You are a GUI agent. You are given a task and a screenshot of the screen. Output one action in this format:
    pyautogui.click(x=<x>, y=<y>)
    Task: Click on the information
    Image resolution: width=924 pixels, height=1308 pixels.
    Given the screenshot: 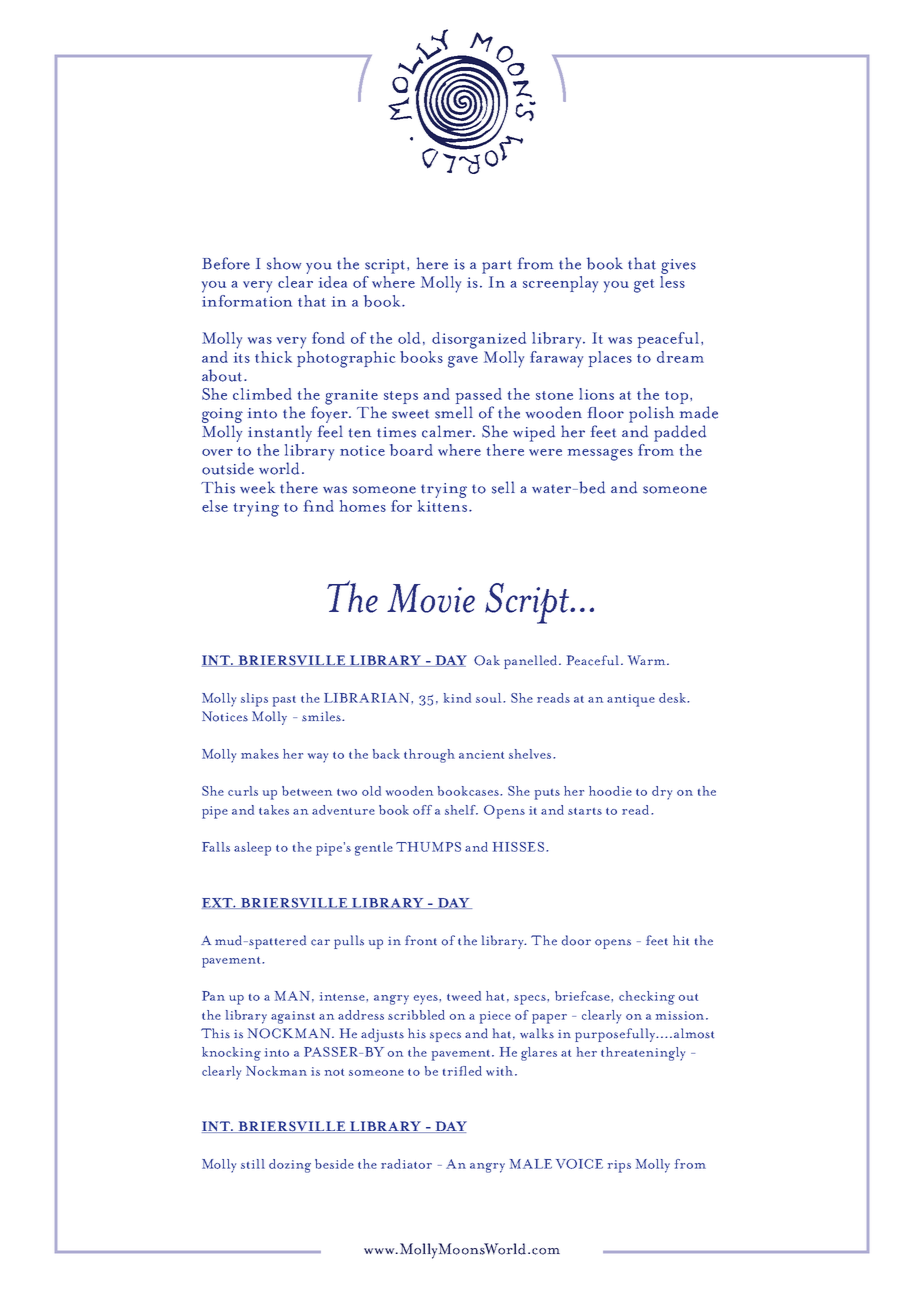 What is the action you would take?
    pyautogui.click(x=247, y=299)
